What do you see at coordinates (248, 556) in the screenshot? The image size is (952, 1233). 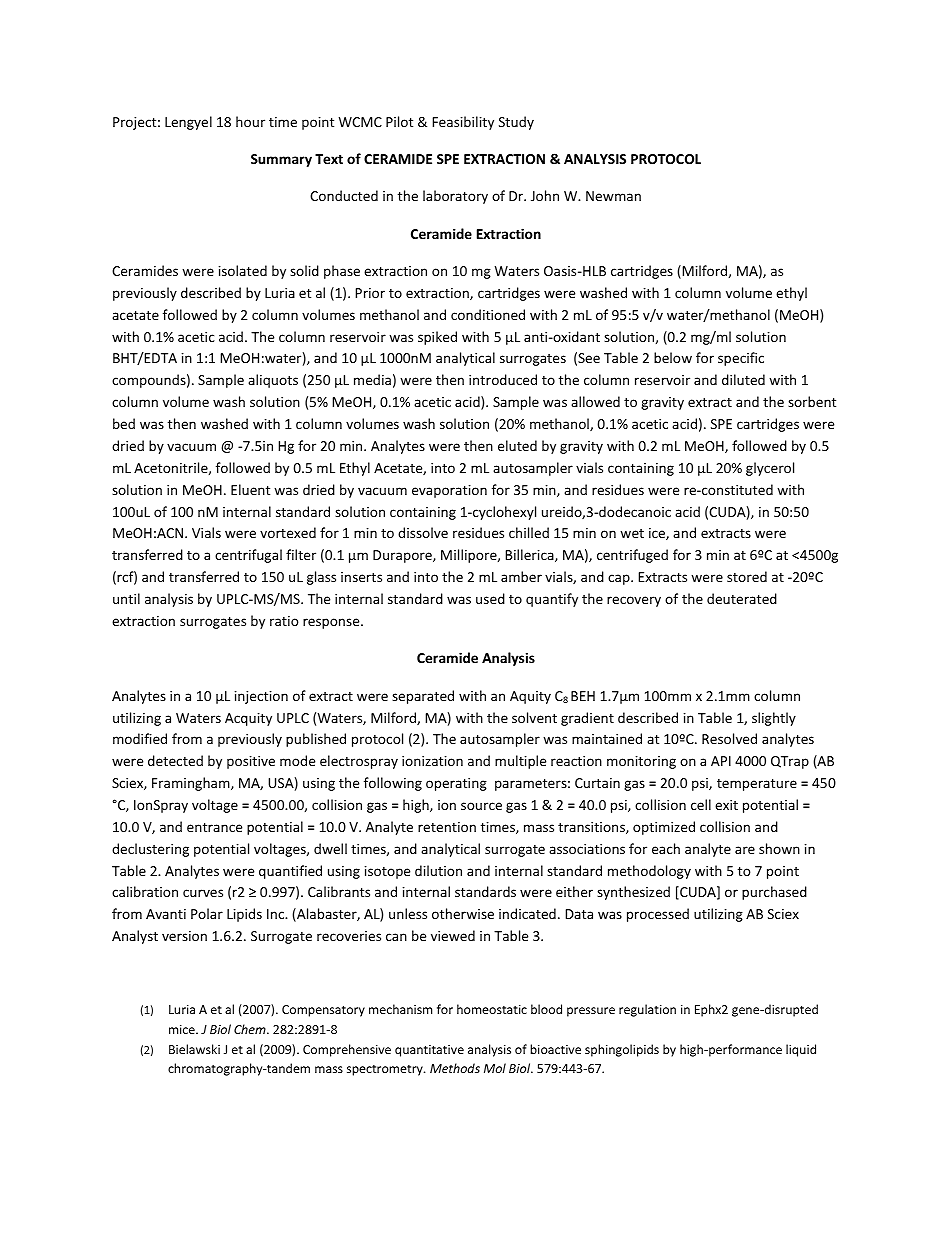 I see `centrifugal` at bounding box center [248, 556].
